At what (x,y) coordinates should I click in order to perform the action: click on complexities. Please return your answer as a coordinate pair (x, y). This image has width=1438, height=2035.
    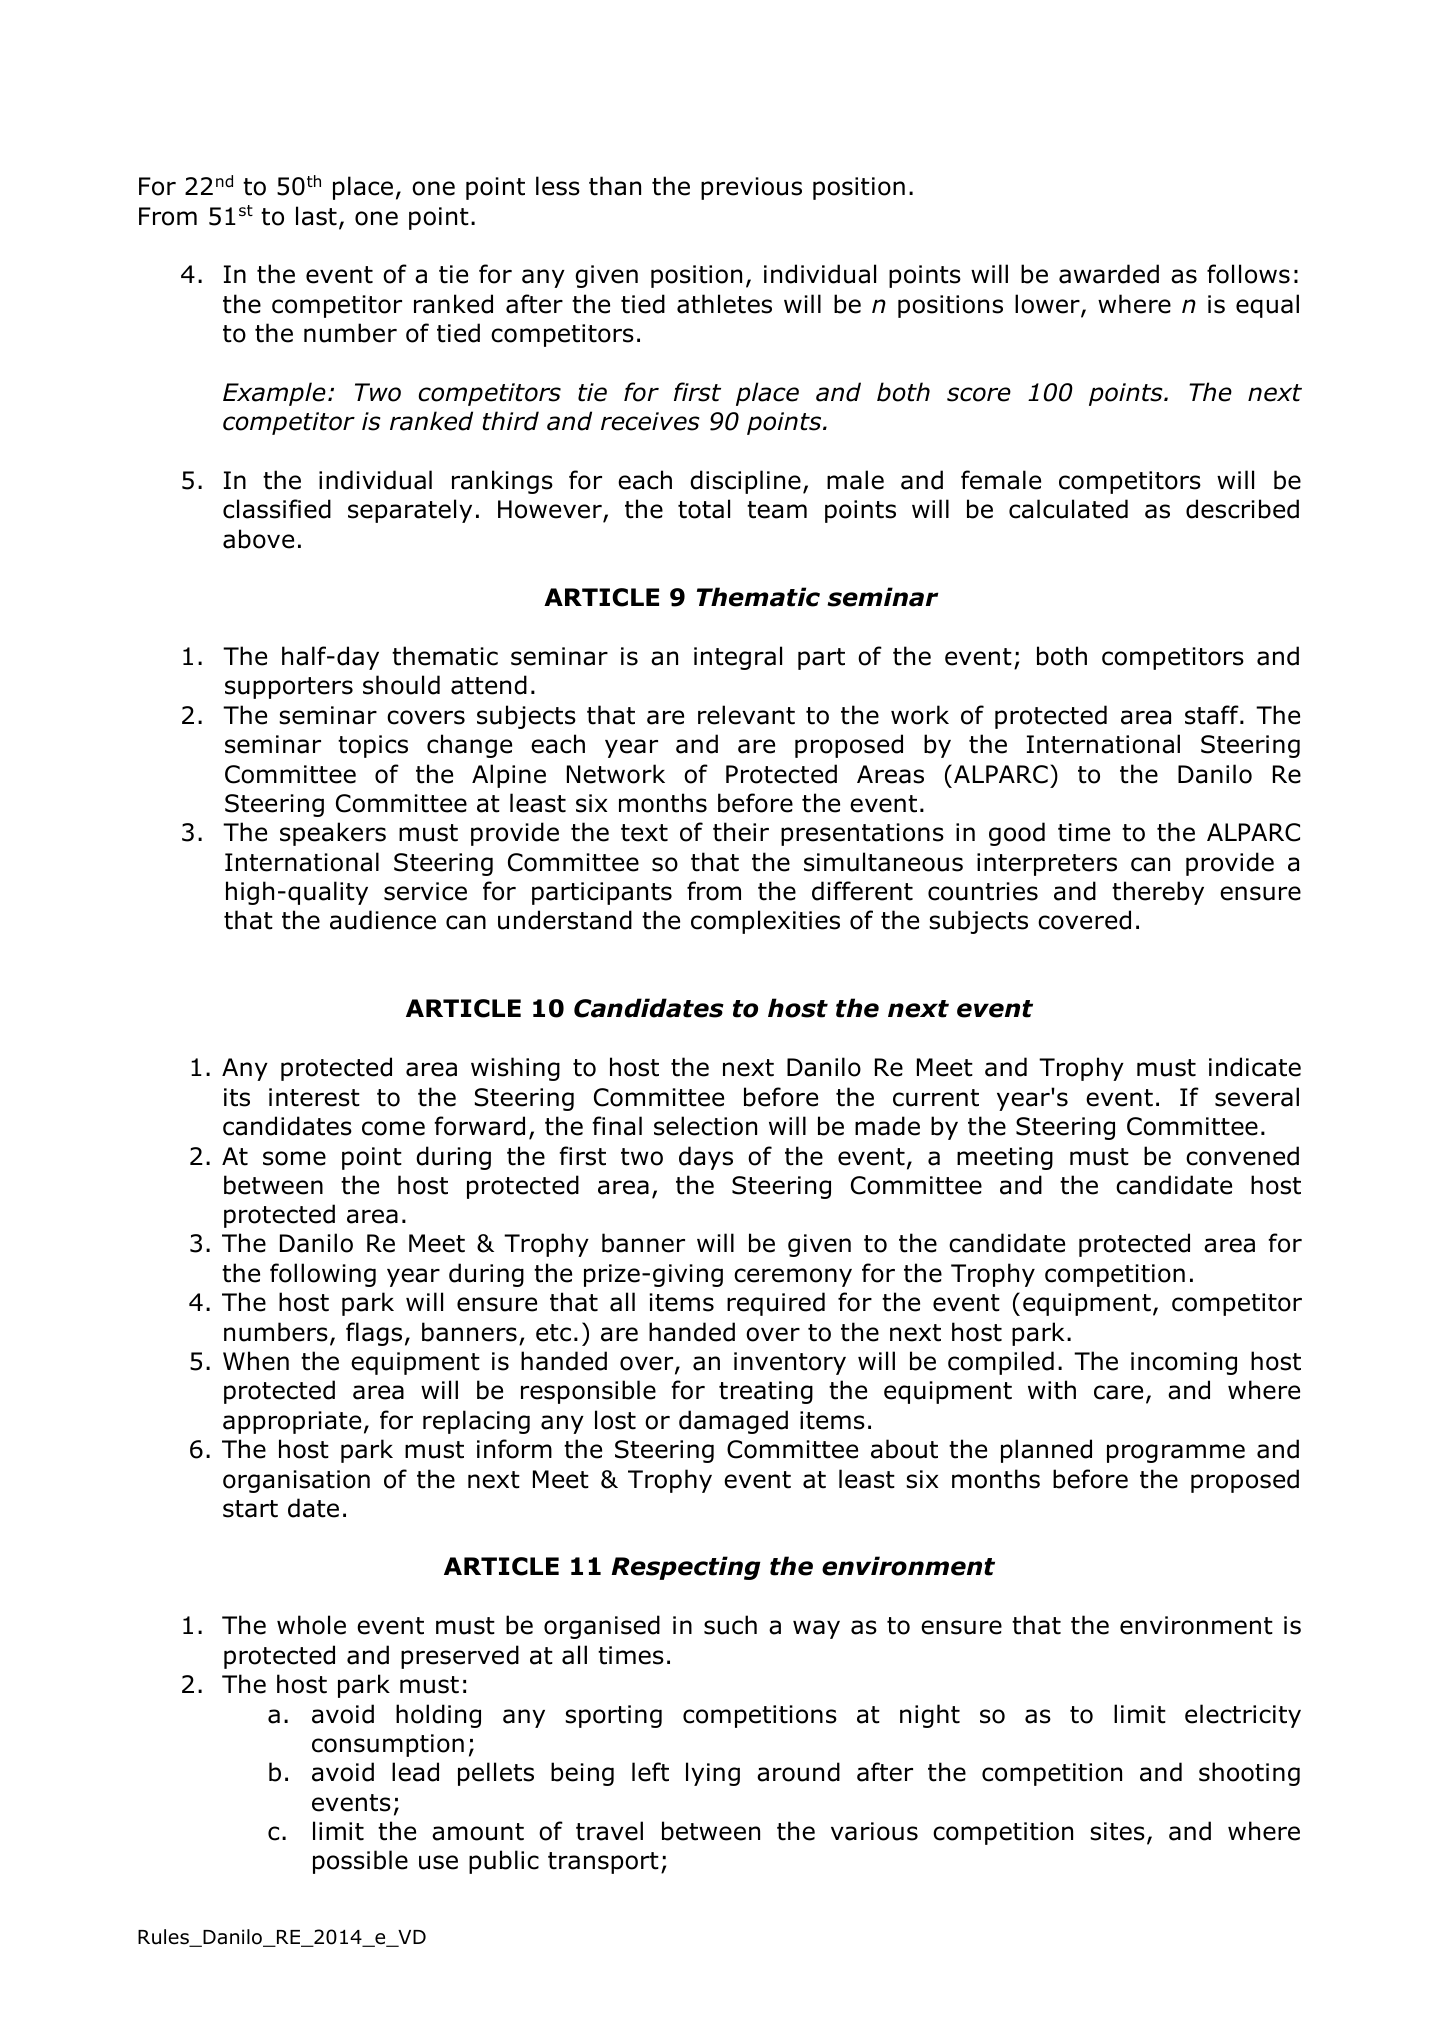
    Looking at the image, I should click on (765, 922).
